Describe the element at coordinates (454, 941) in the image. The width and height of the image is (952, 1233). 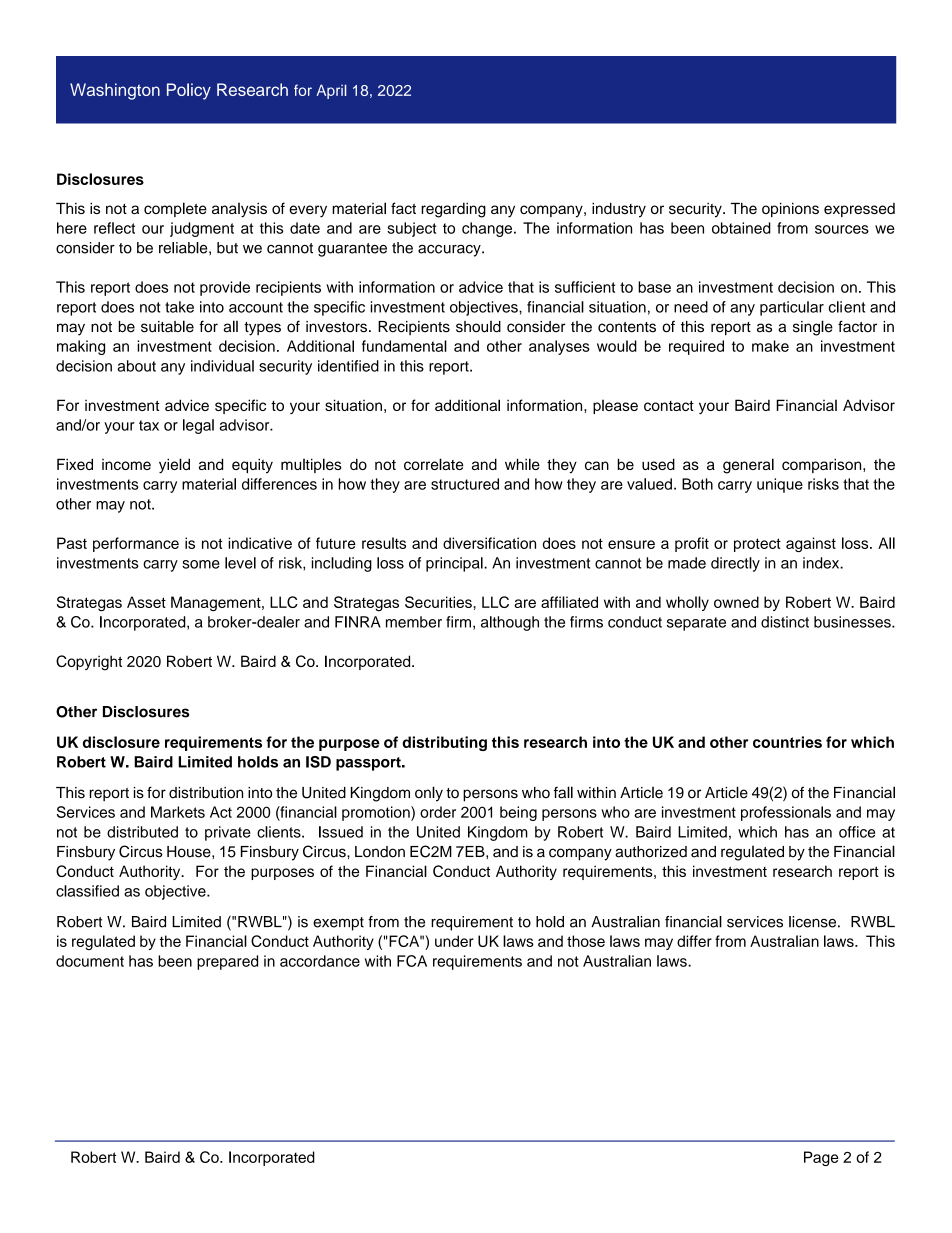
I see `under` at that location.
